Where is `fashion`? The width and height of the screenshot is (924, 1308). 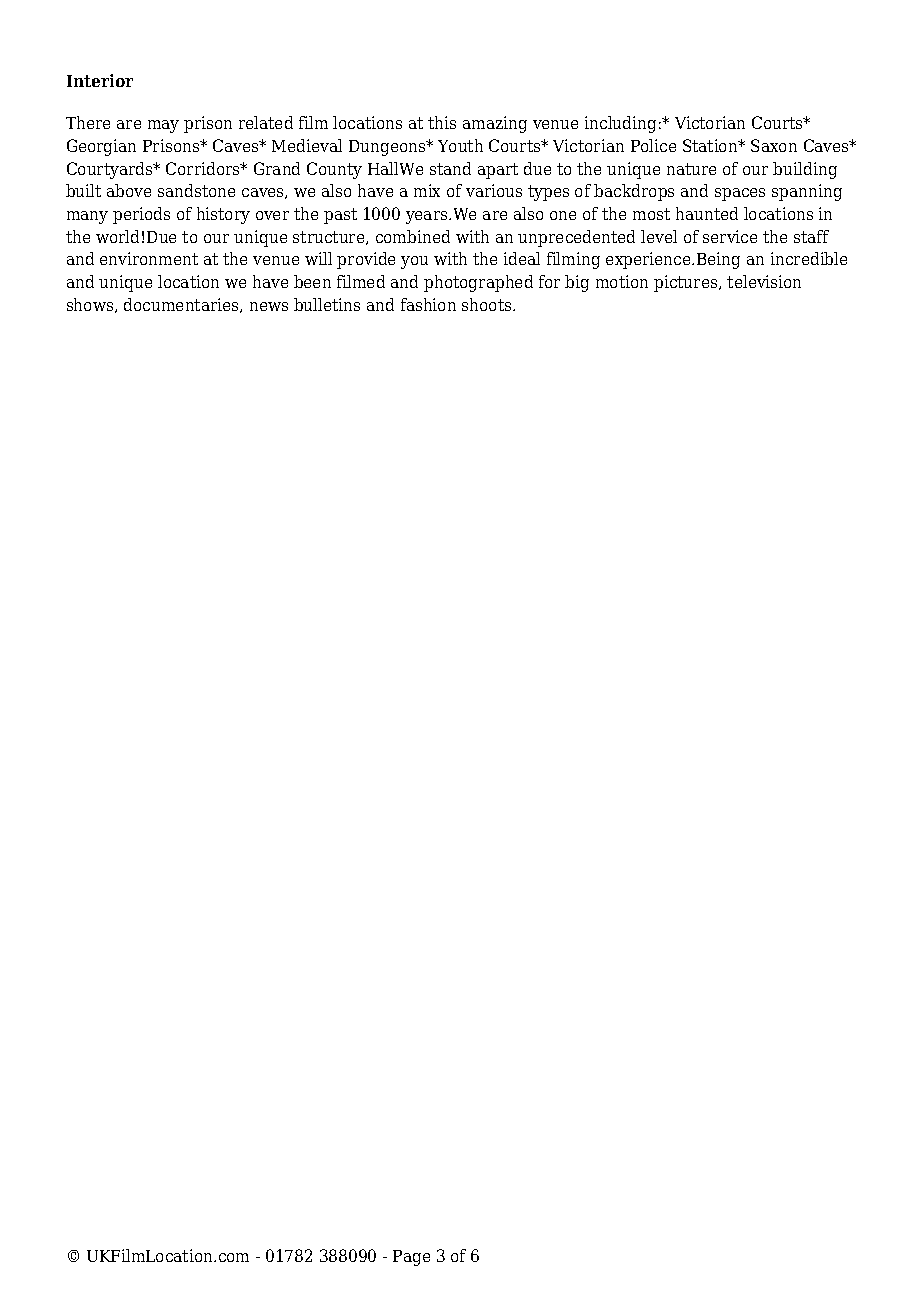
fashion is located at coordinates (428, 304).
